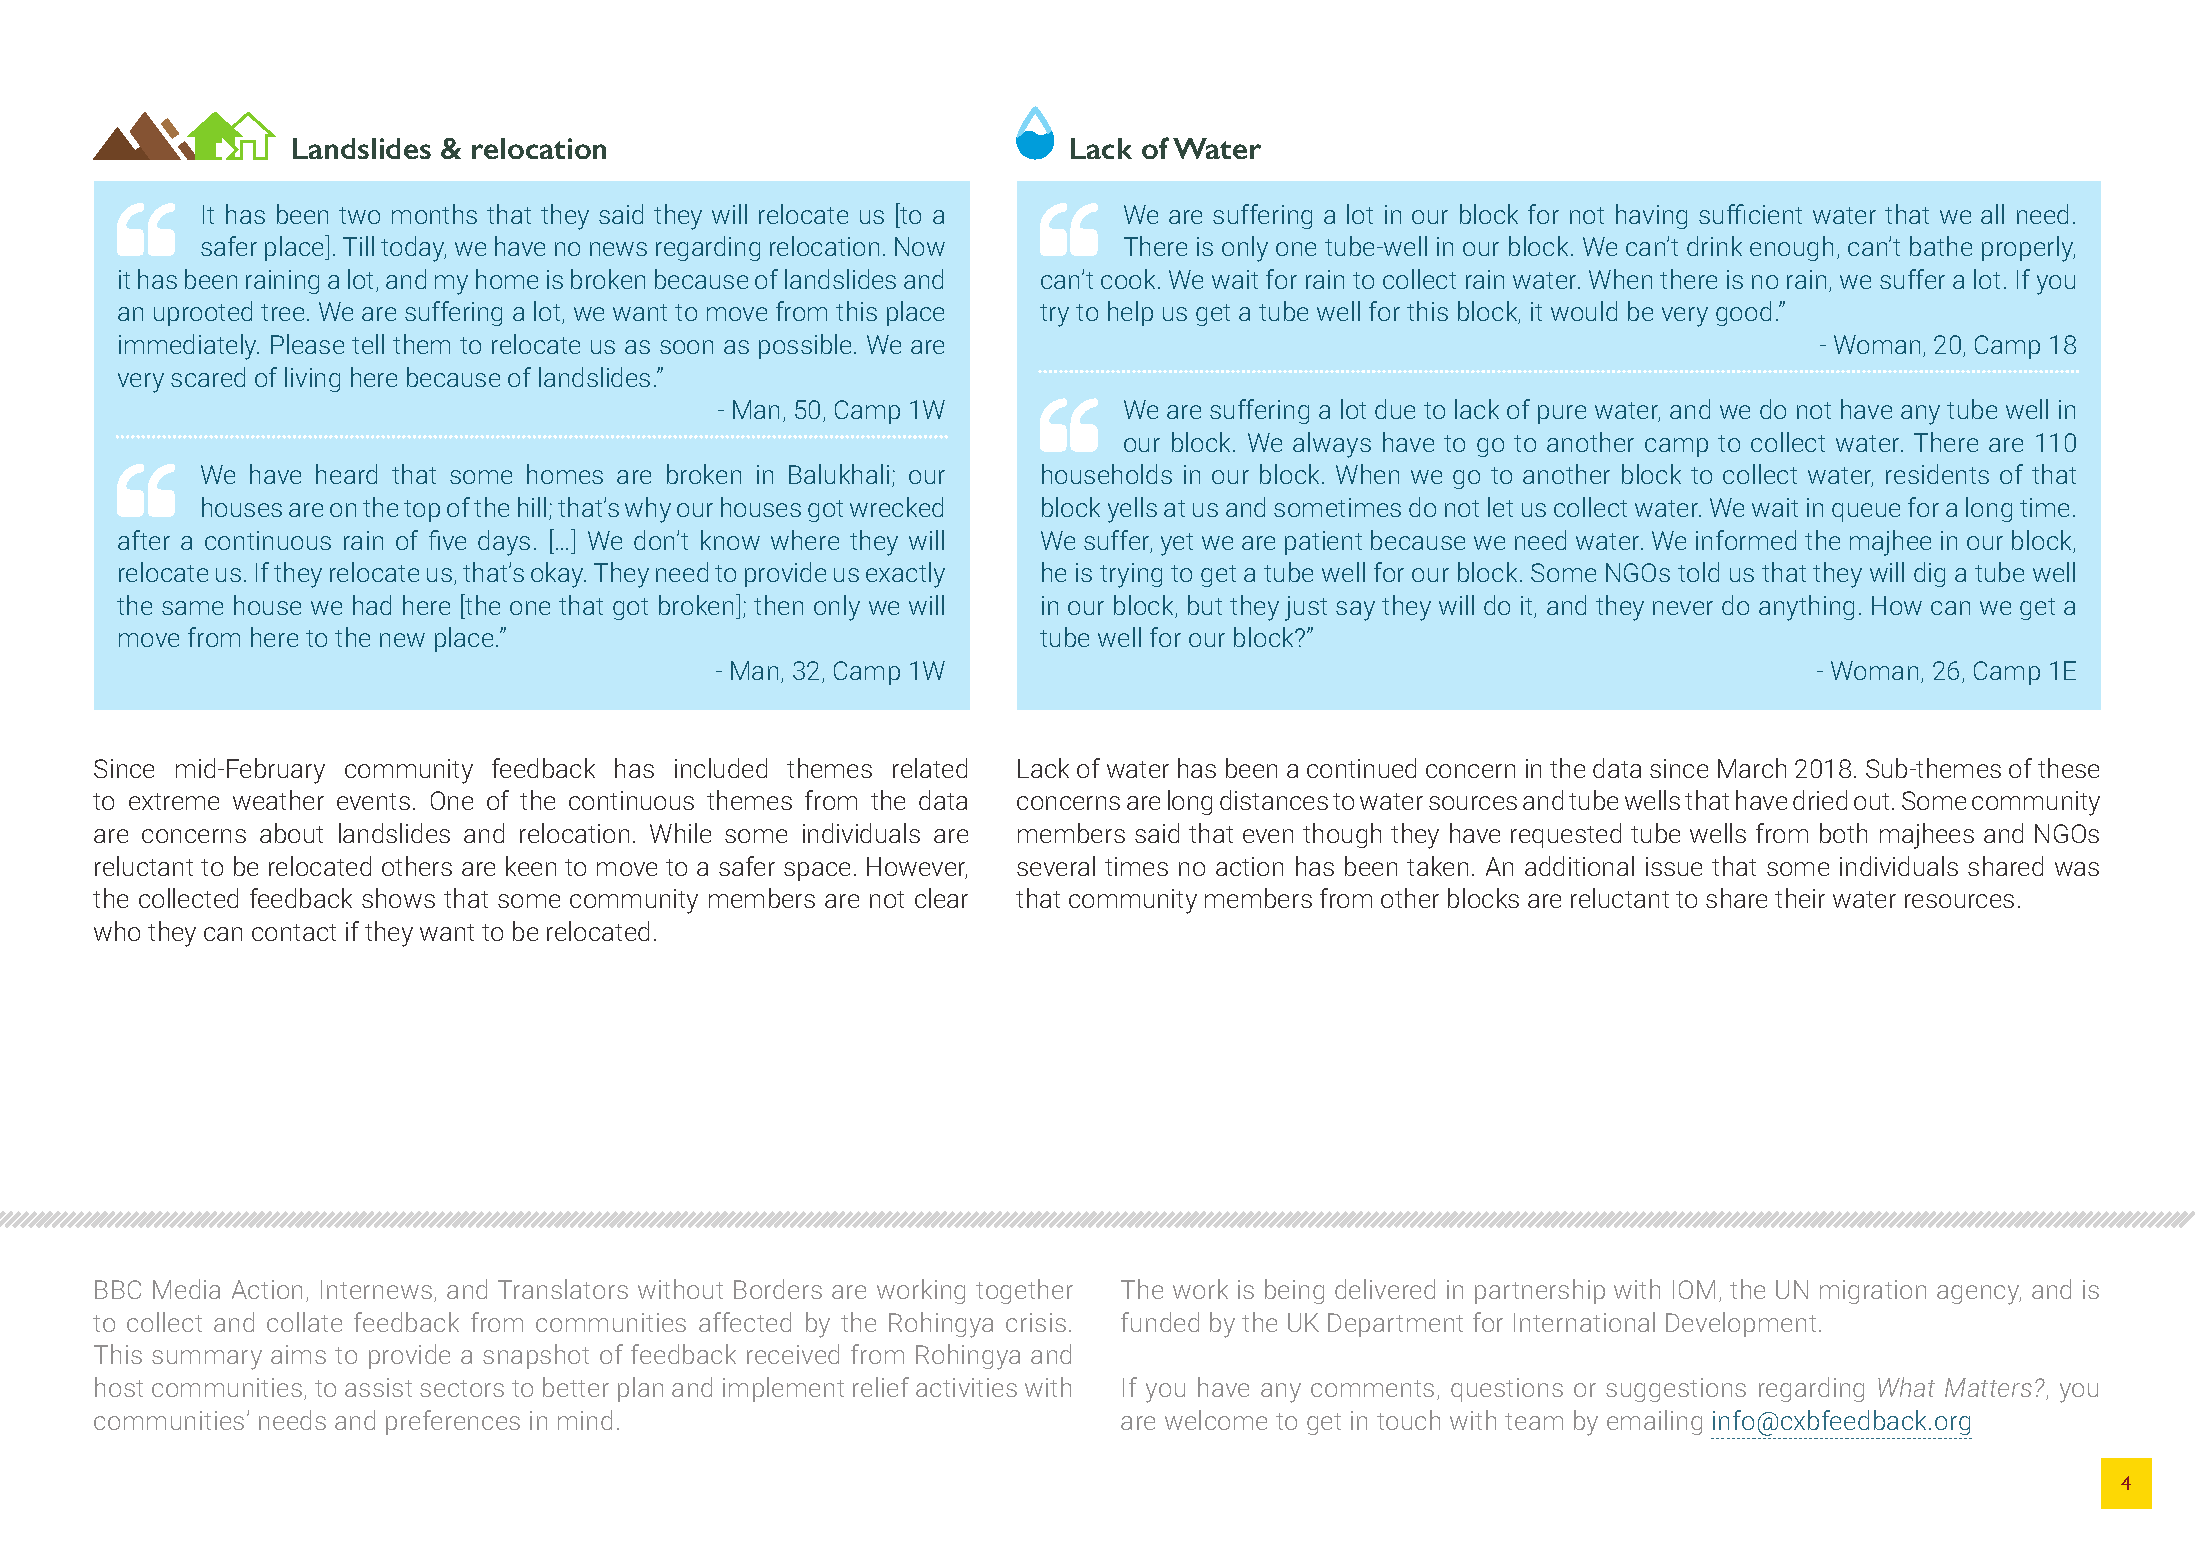 This page has width=2195, height=1552. I want to click on both, so click(1843, 833).
